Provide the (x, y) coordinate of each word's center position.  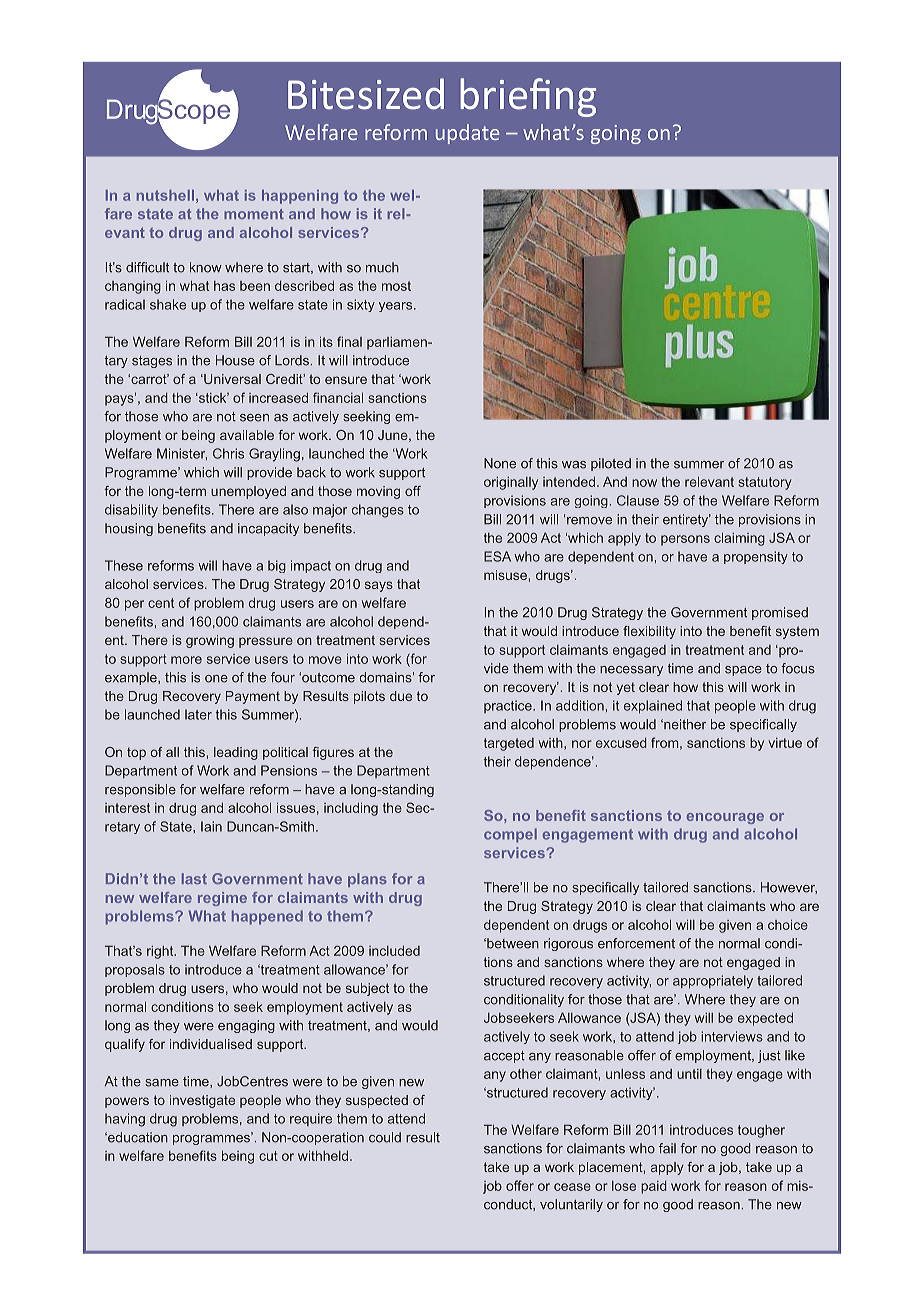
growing (210, 641)
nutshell (165, 195)
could (385, 1137)
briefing (528, 97)
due (401, 696)
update (468, 134)
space (743, 671)
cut (268, 1156)
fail (667, 1148)
